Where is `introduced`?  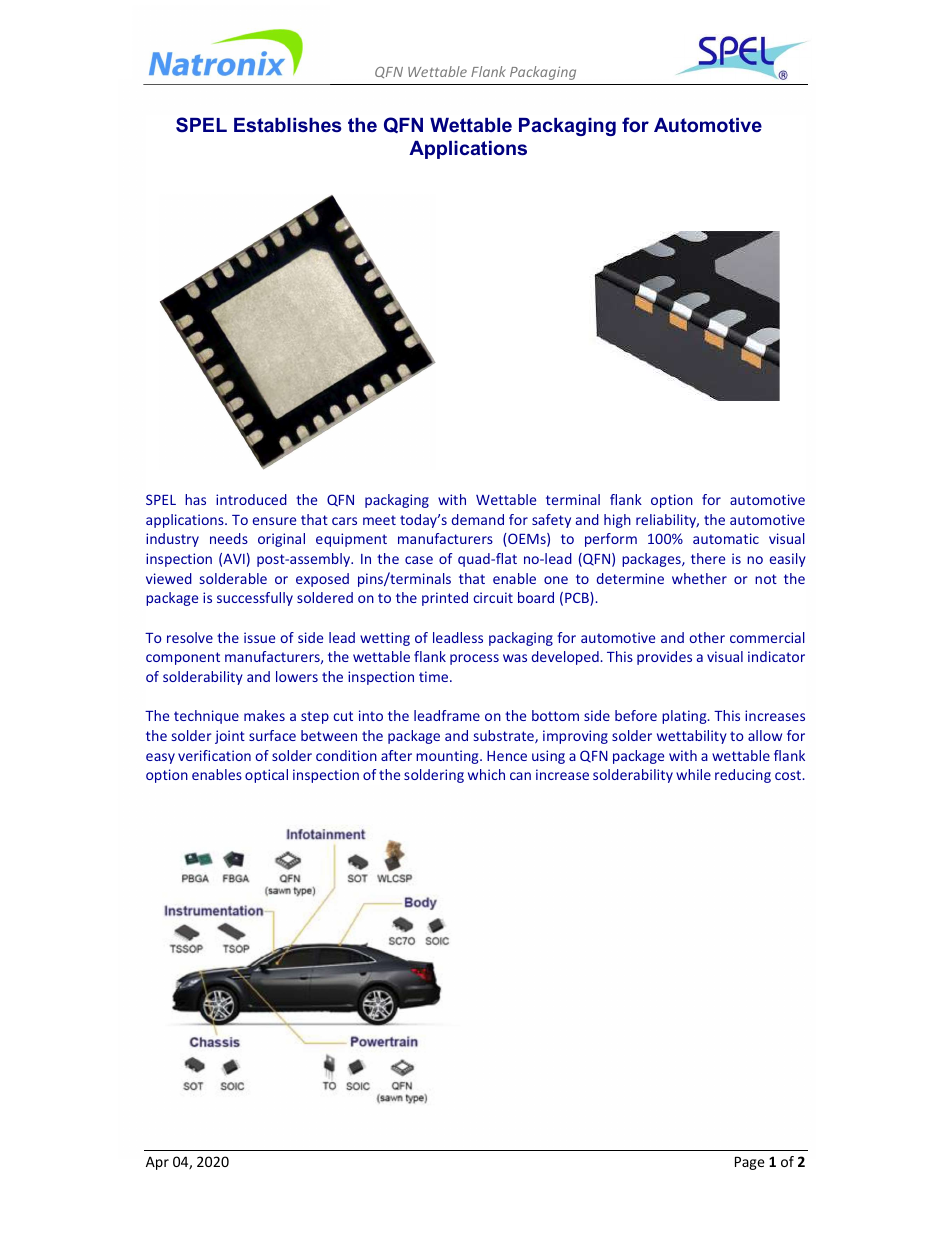 introduced is located at coordinates (251, 499).
